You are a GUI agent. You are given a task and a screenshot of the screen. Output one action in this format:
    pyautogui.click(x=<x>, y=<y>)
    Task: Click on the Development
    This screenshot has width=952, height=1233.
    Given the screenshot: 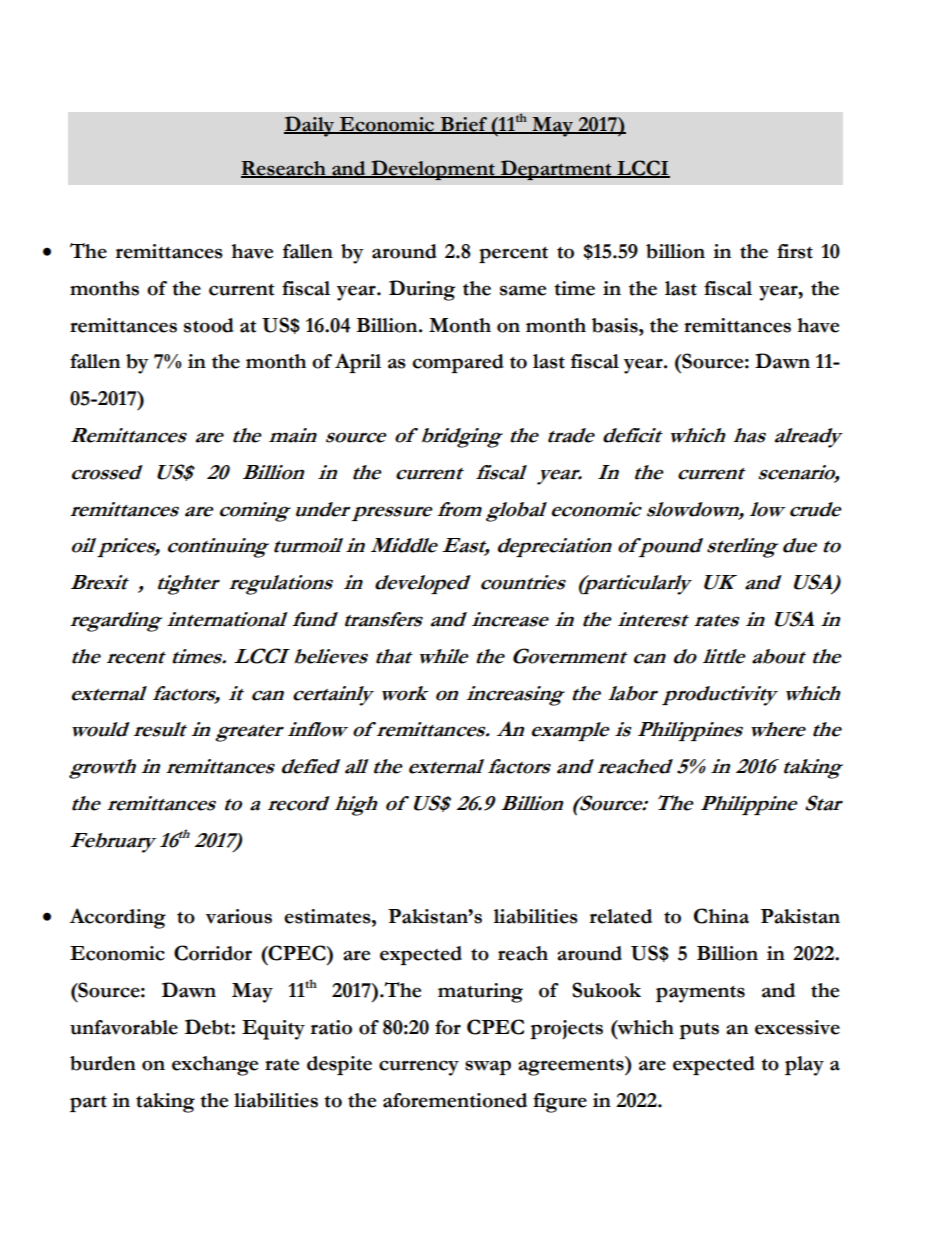 What is the action you would take?
    pyautogui.click(x=433, y=170)
